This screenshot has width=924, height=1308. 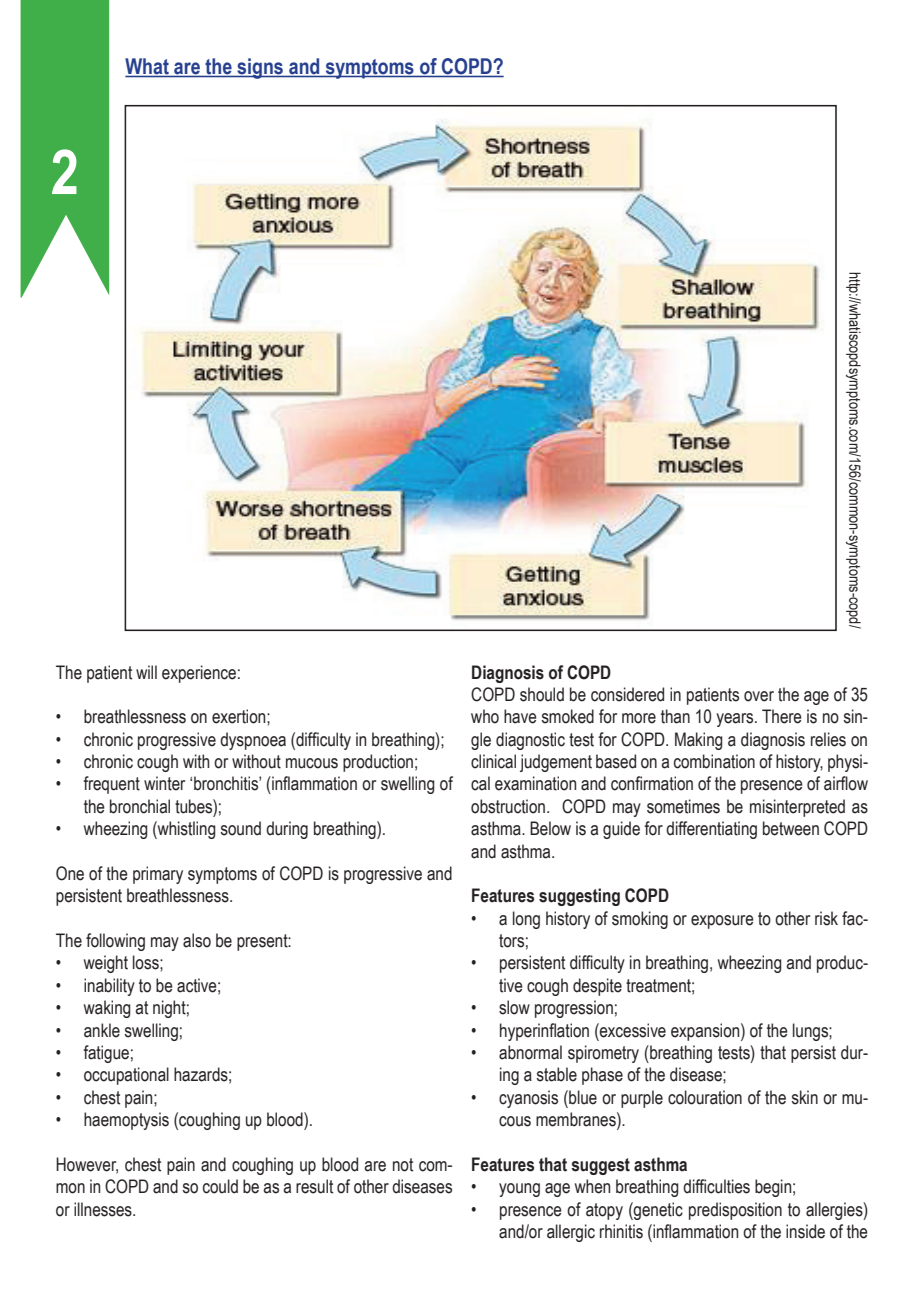 I want to click on who, so click(x=485, y=716).
